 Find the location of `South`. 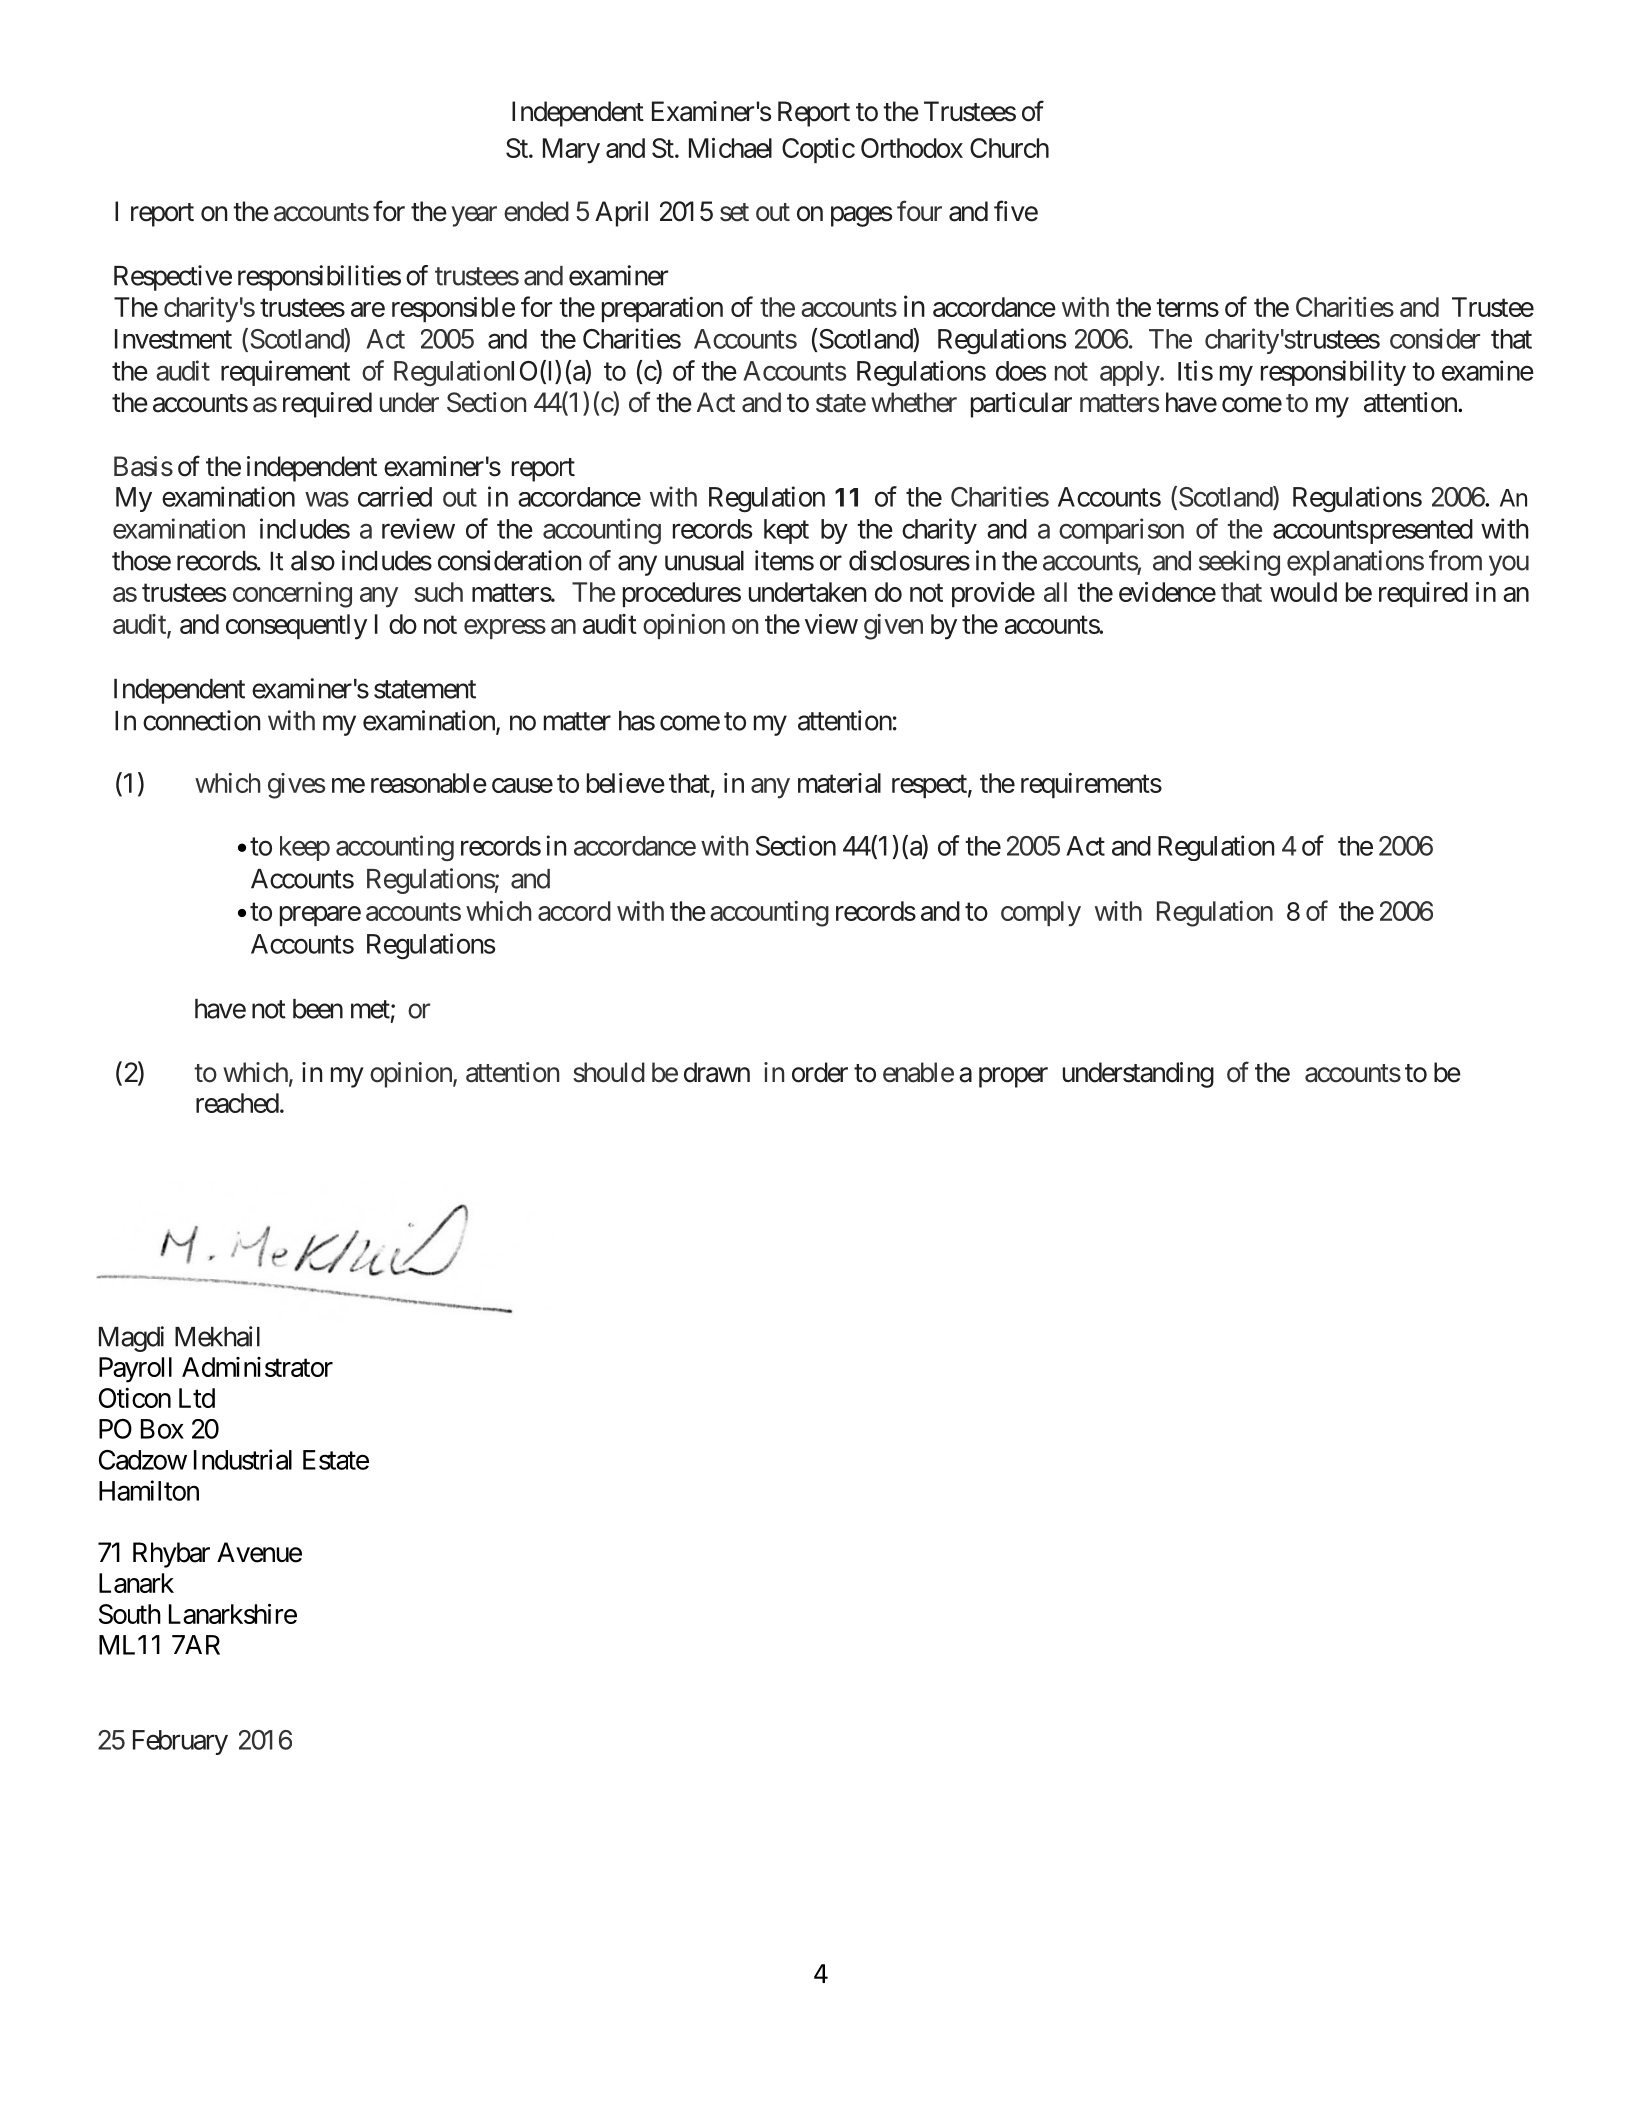

South is located at coordinates (130, 1614).
